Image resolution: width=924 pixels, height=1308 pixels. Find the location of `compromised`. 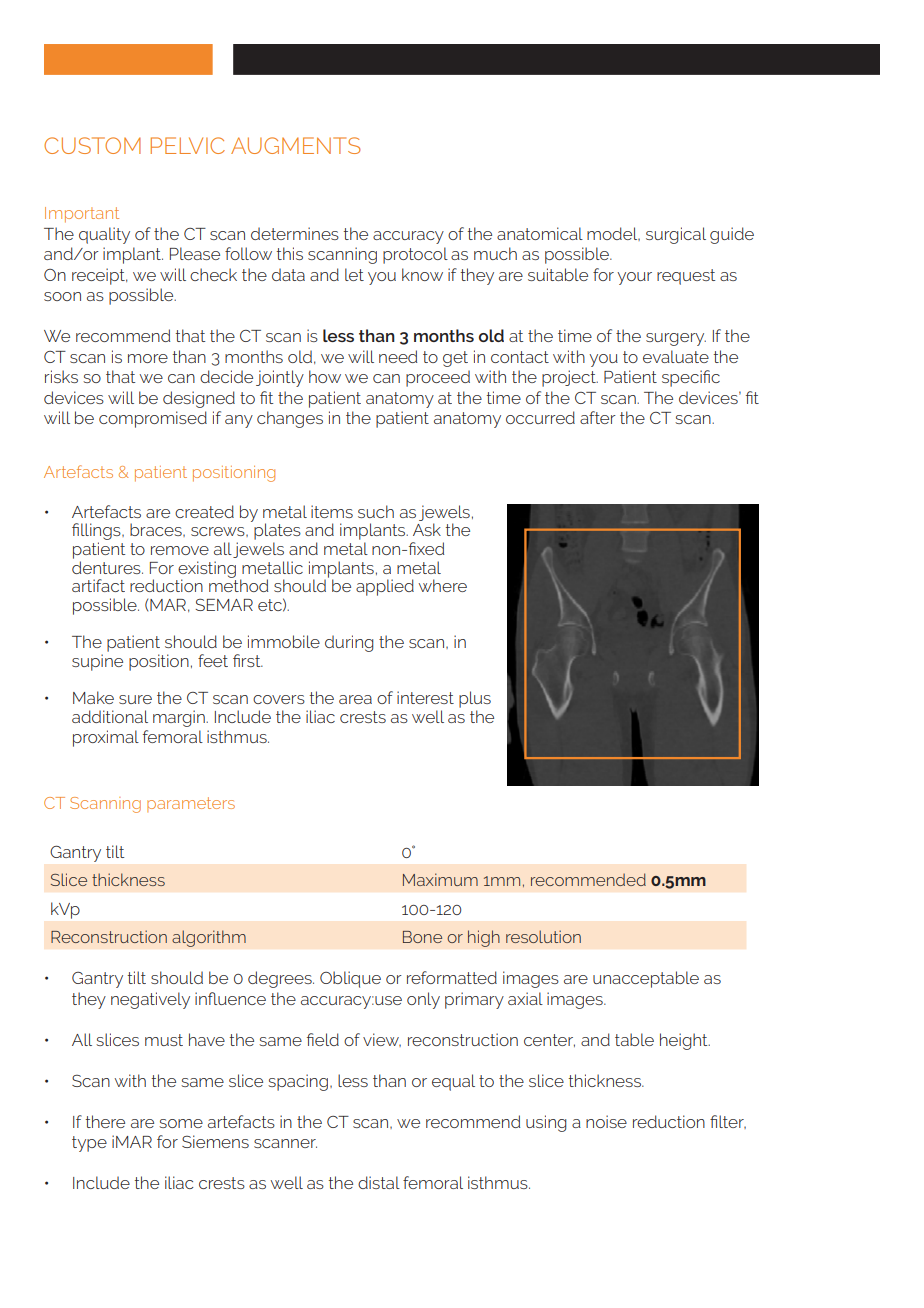

compromised is located at coordinates (153, 419).
